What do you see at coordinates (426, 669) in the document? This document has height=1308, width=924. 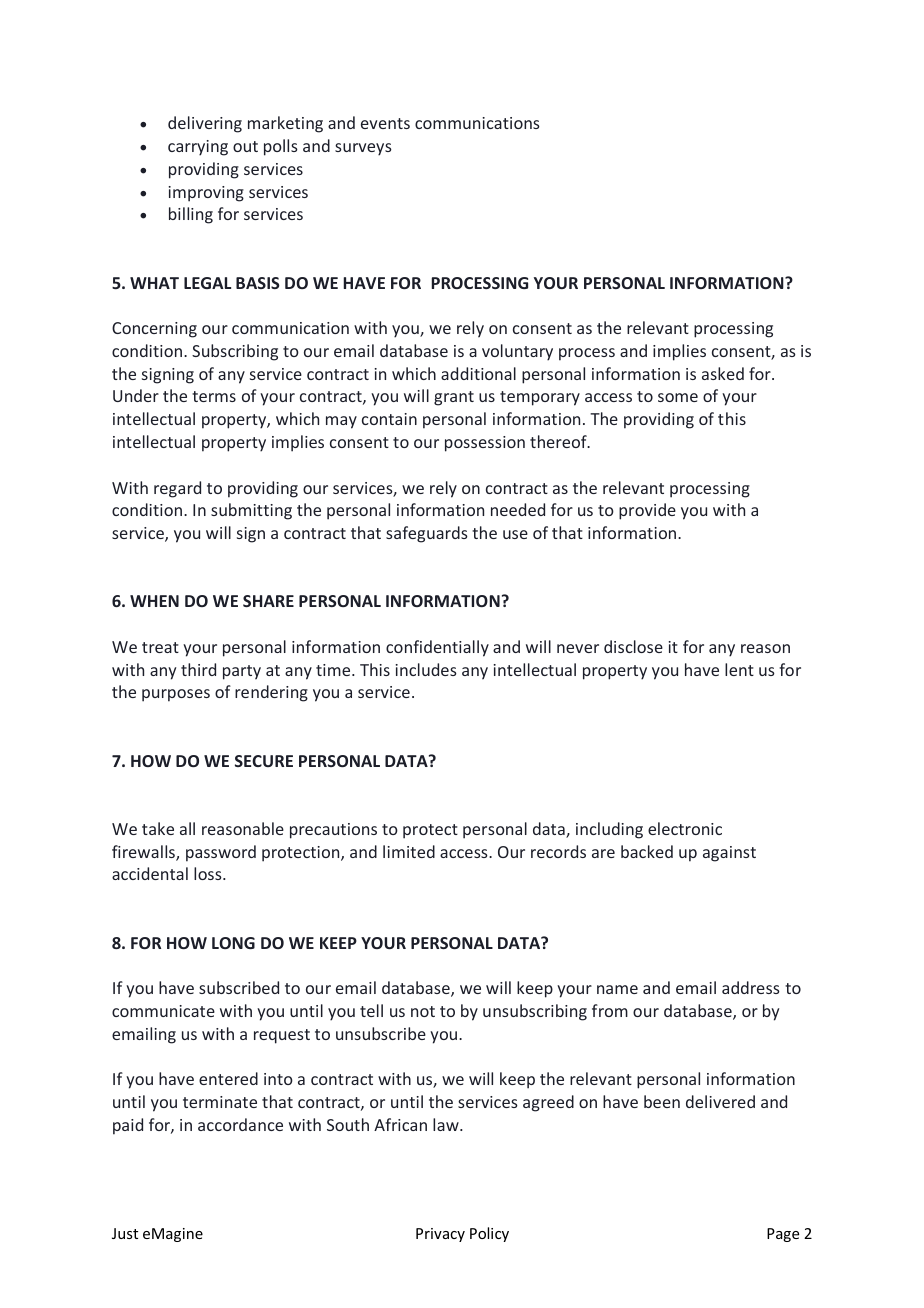 I see `includes` at bounding box center [426, 669].
